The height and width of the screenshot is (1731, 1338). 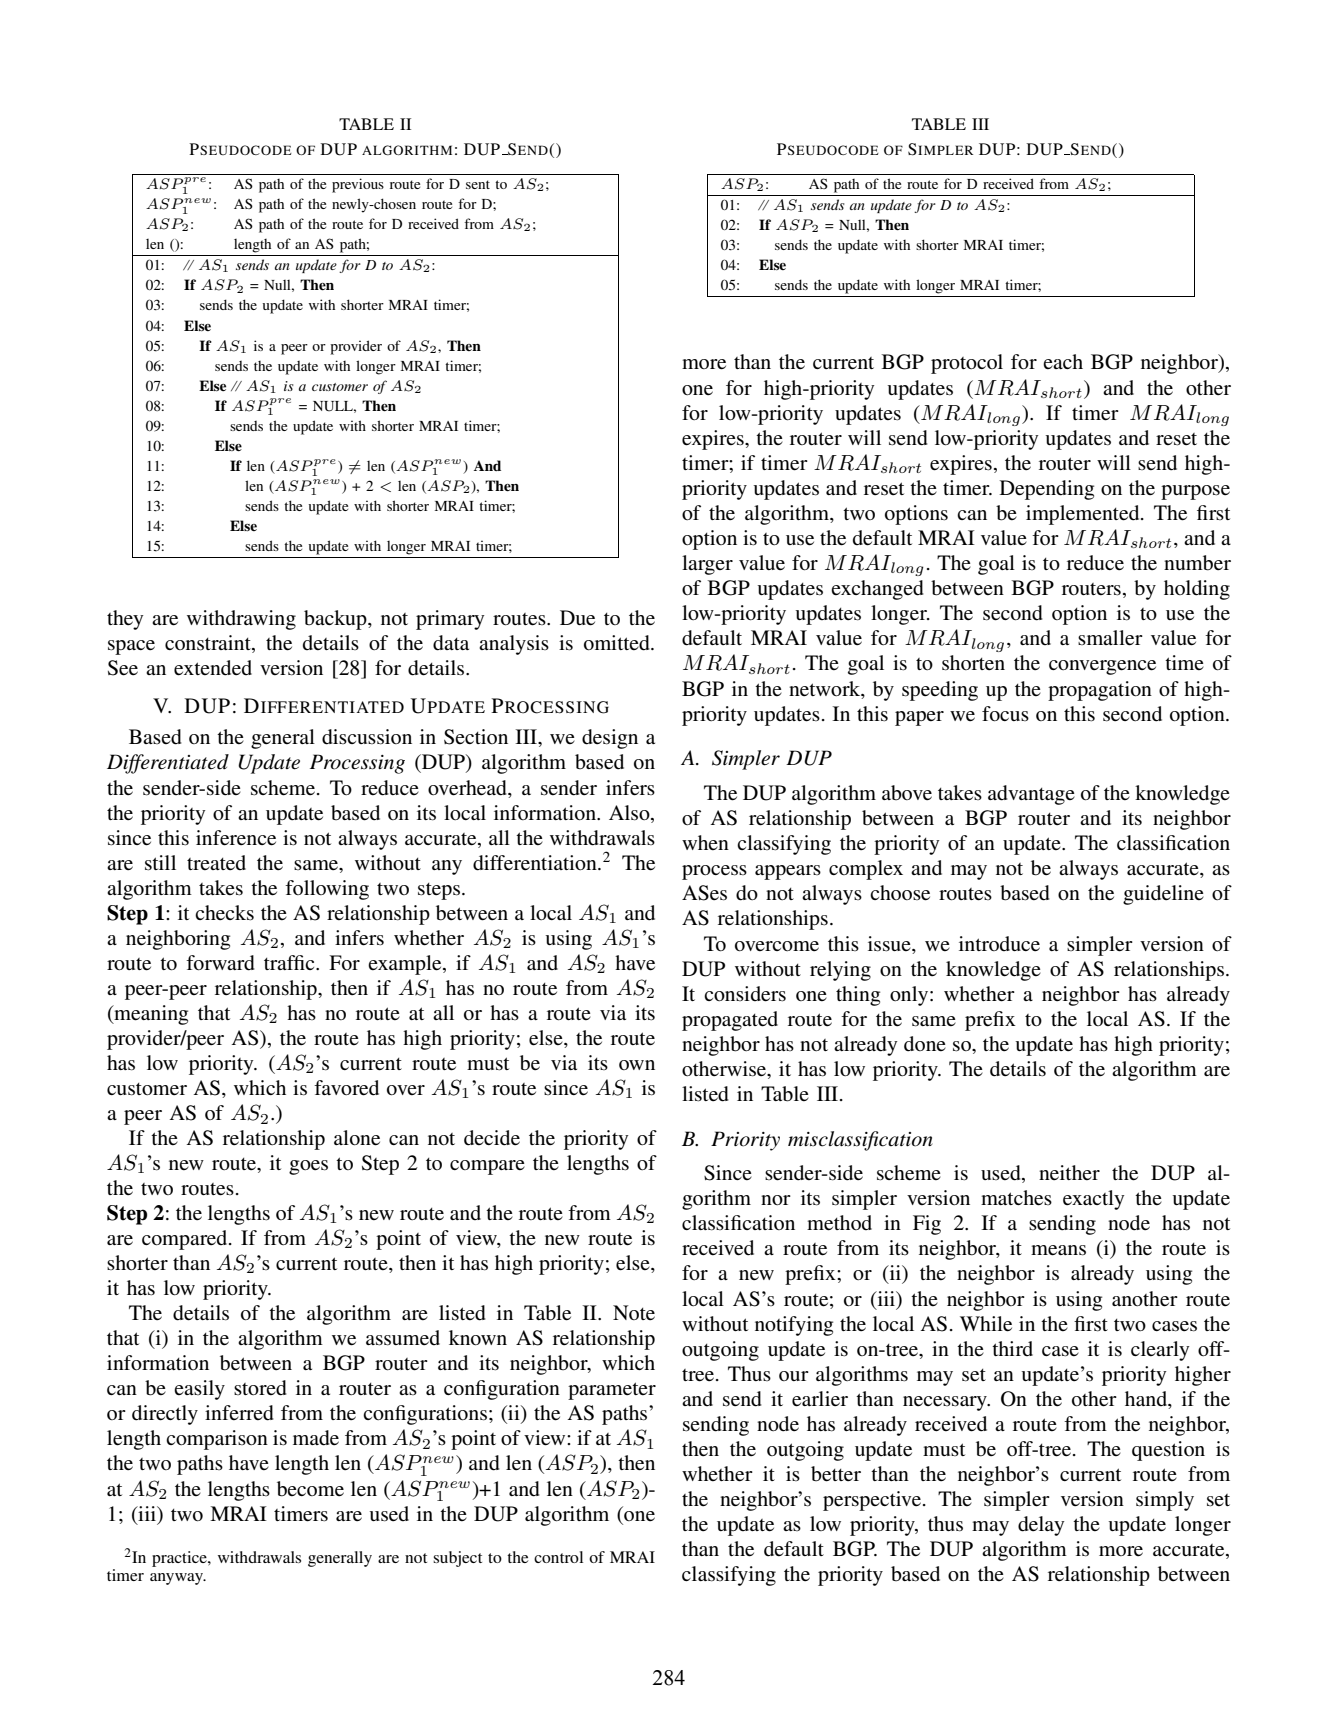 What do you see at coordinates (707, 565) in the screenshot?
I see `larger` at bounding box center [707, 565].
